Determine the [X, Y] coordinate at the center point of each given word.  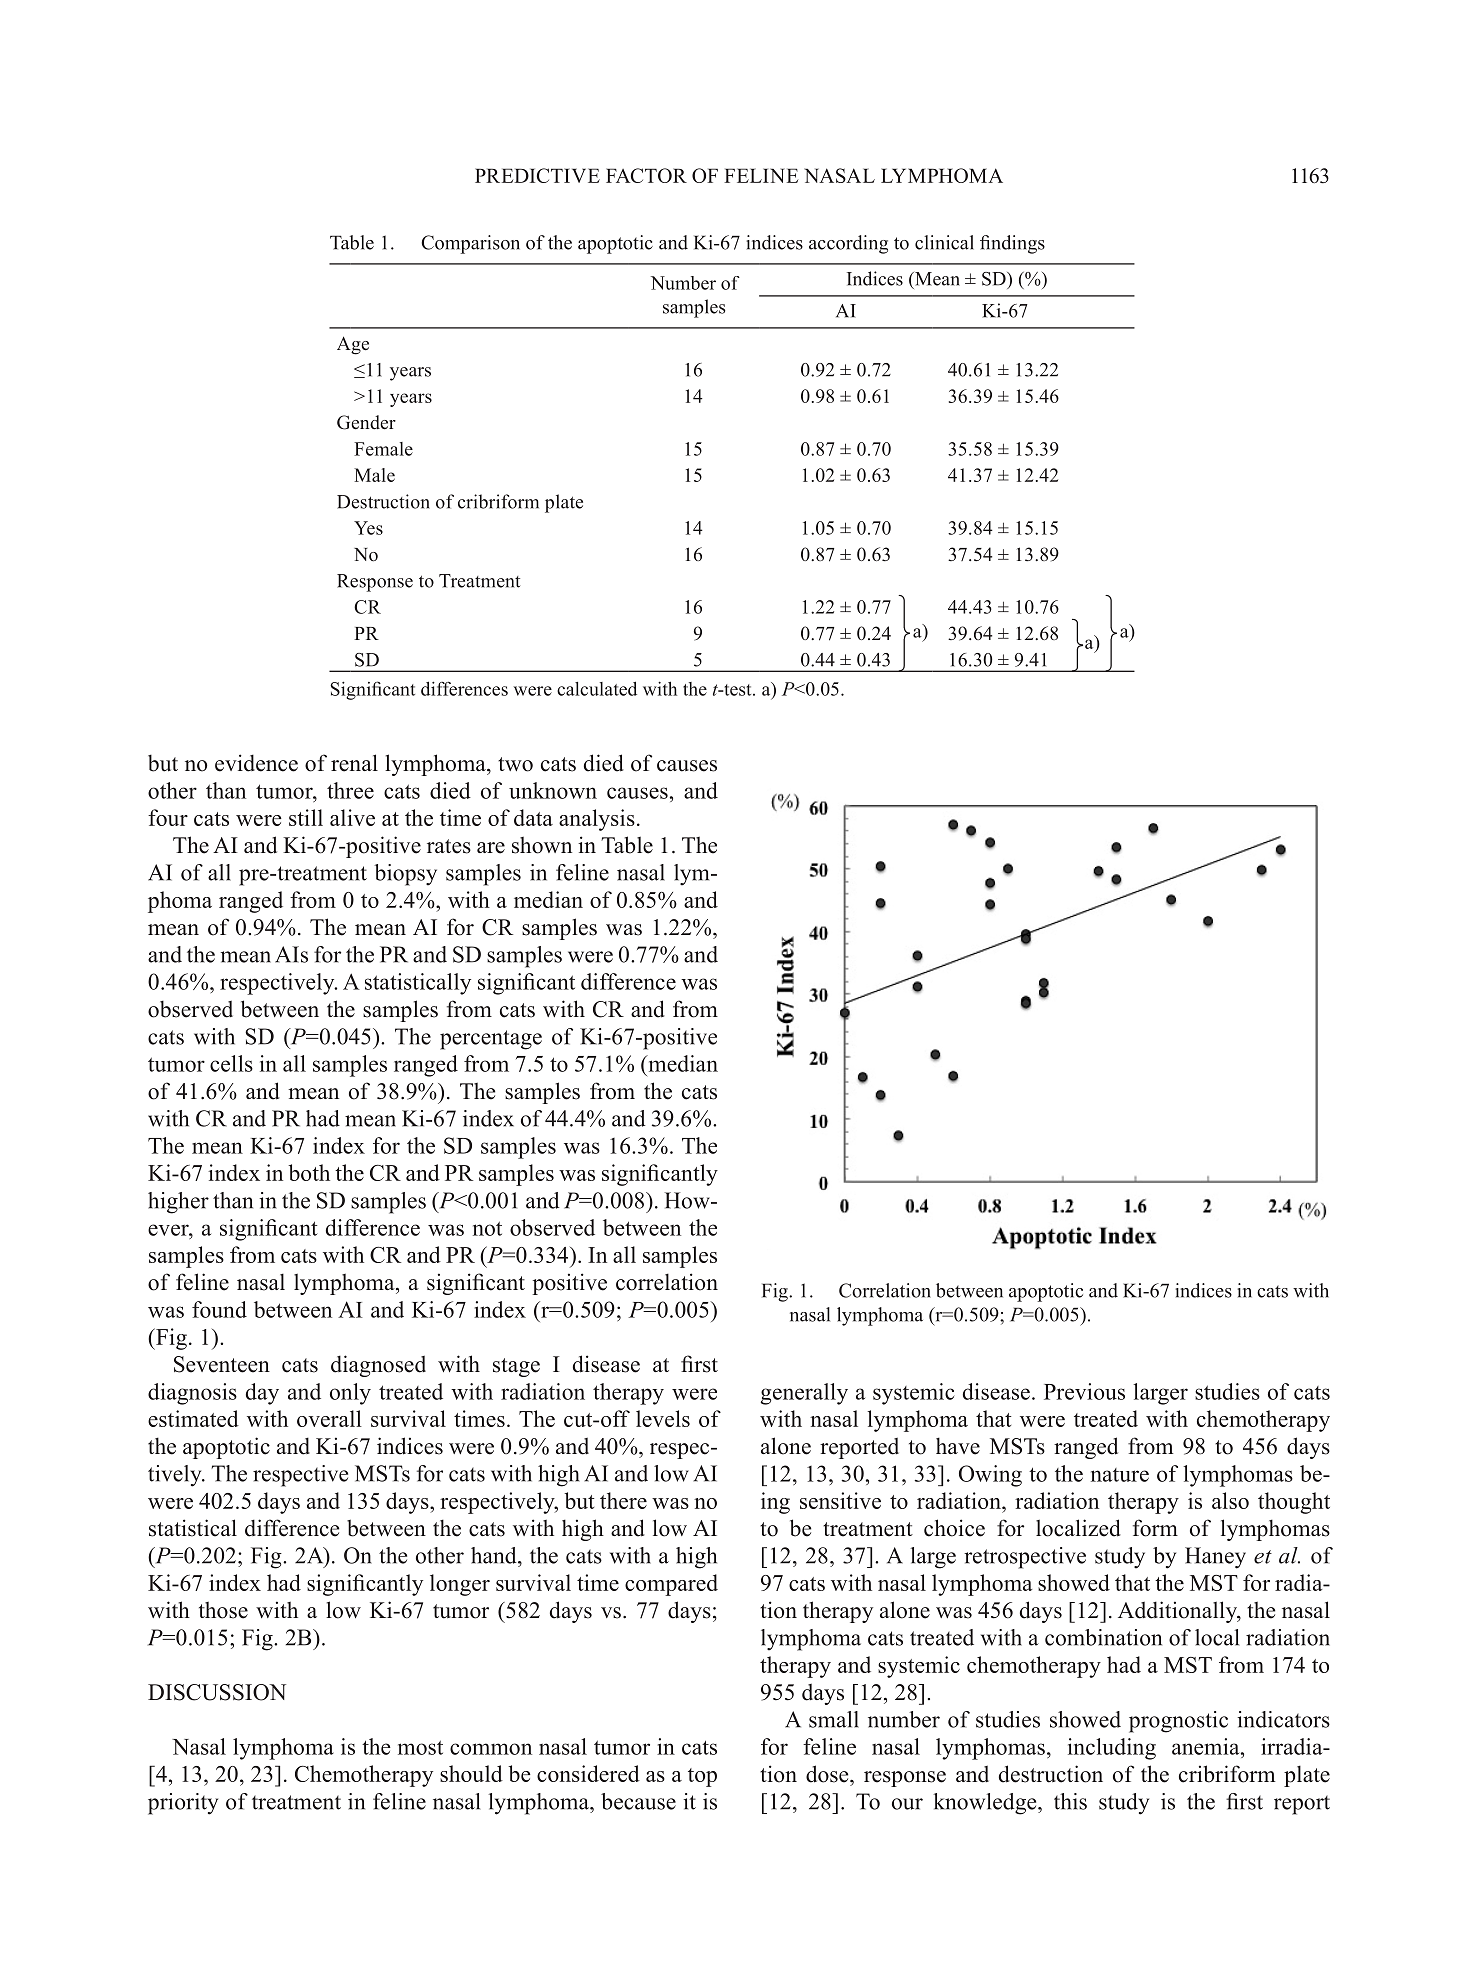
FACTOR [646, 175]
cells [231, 1063]
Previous [1084, 1391]
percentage [491, 1040]
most [420, 1747]
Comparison [470, 244]
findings [1012, 244]
